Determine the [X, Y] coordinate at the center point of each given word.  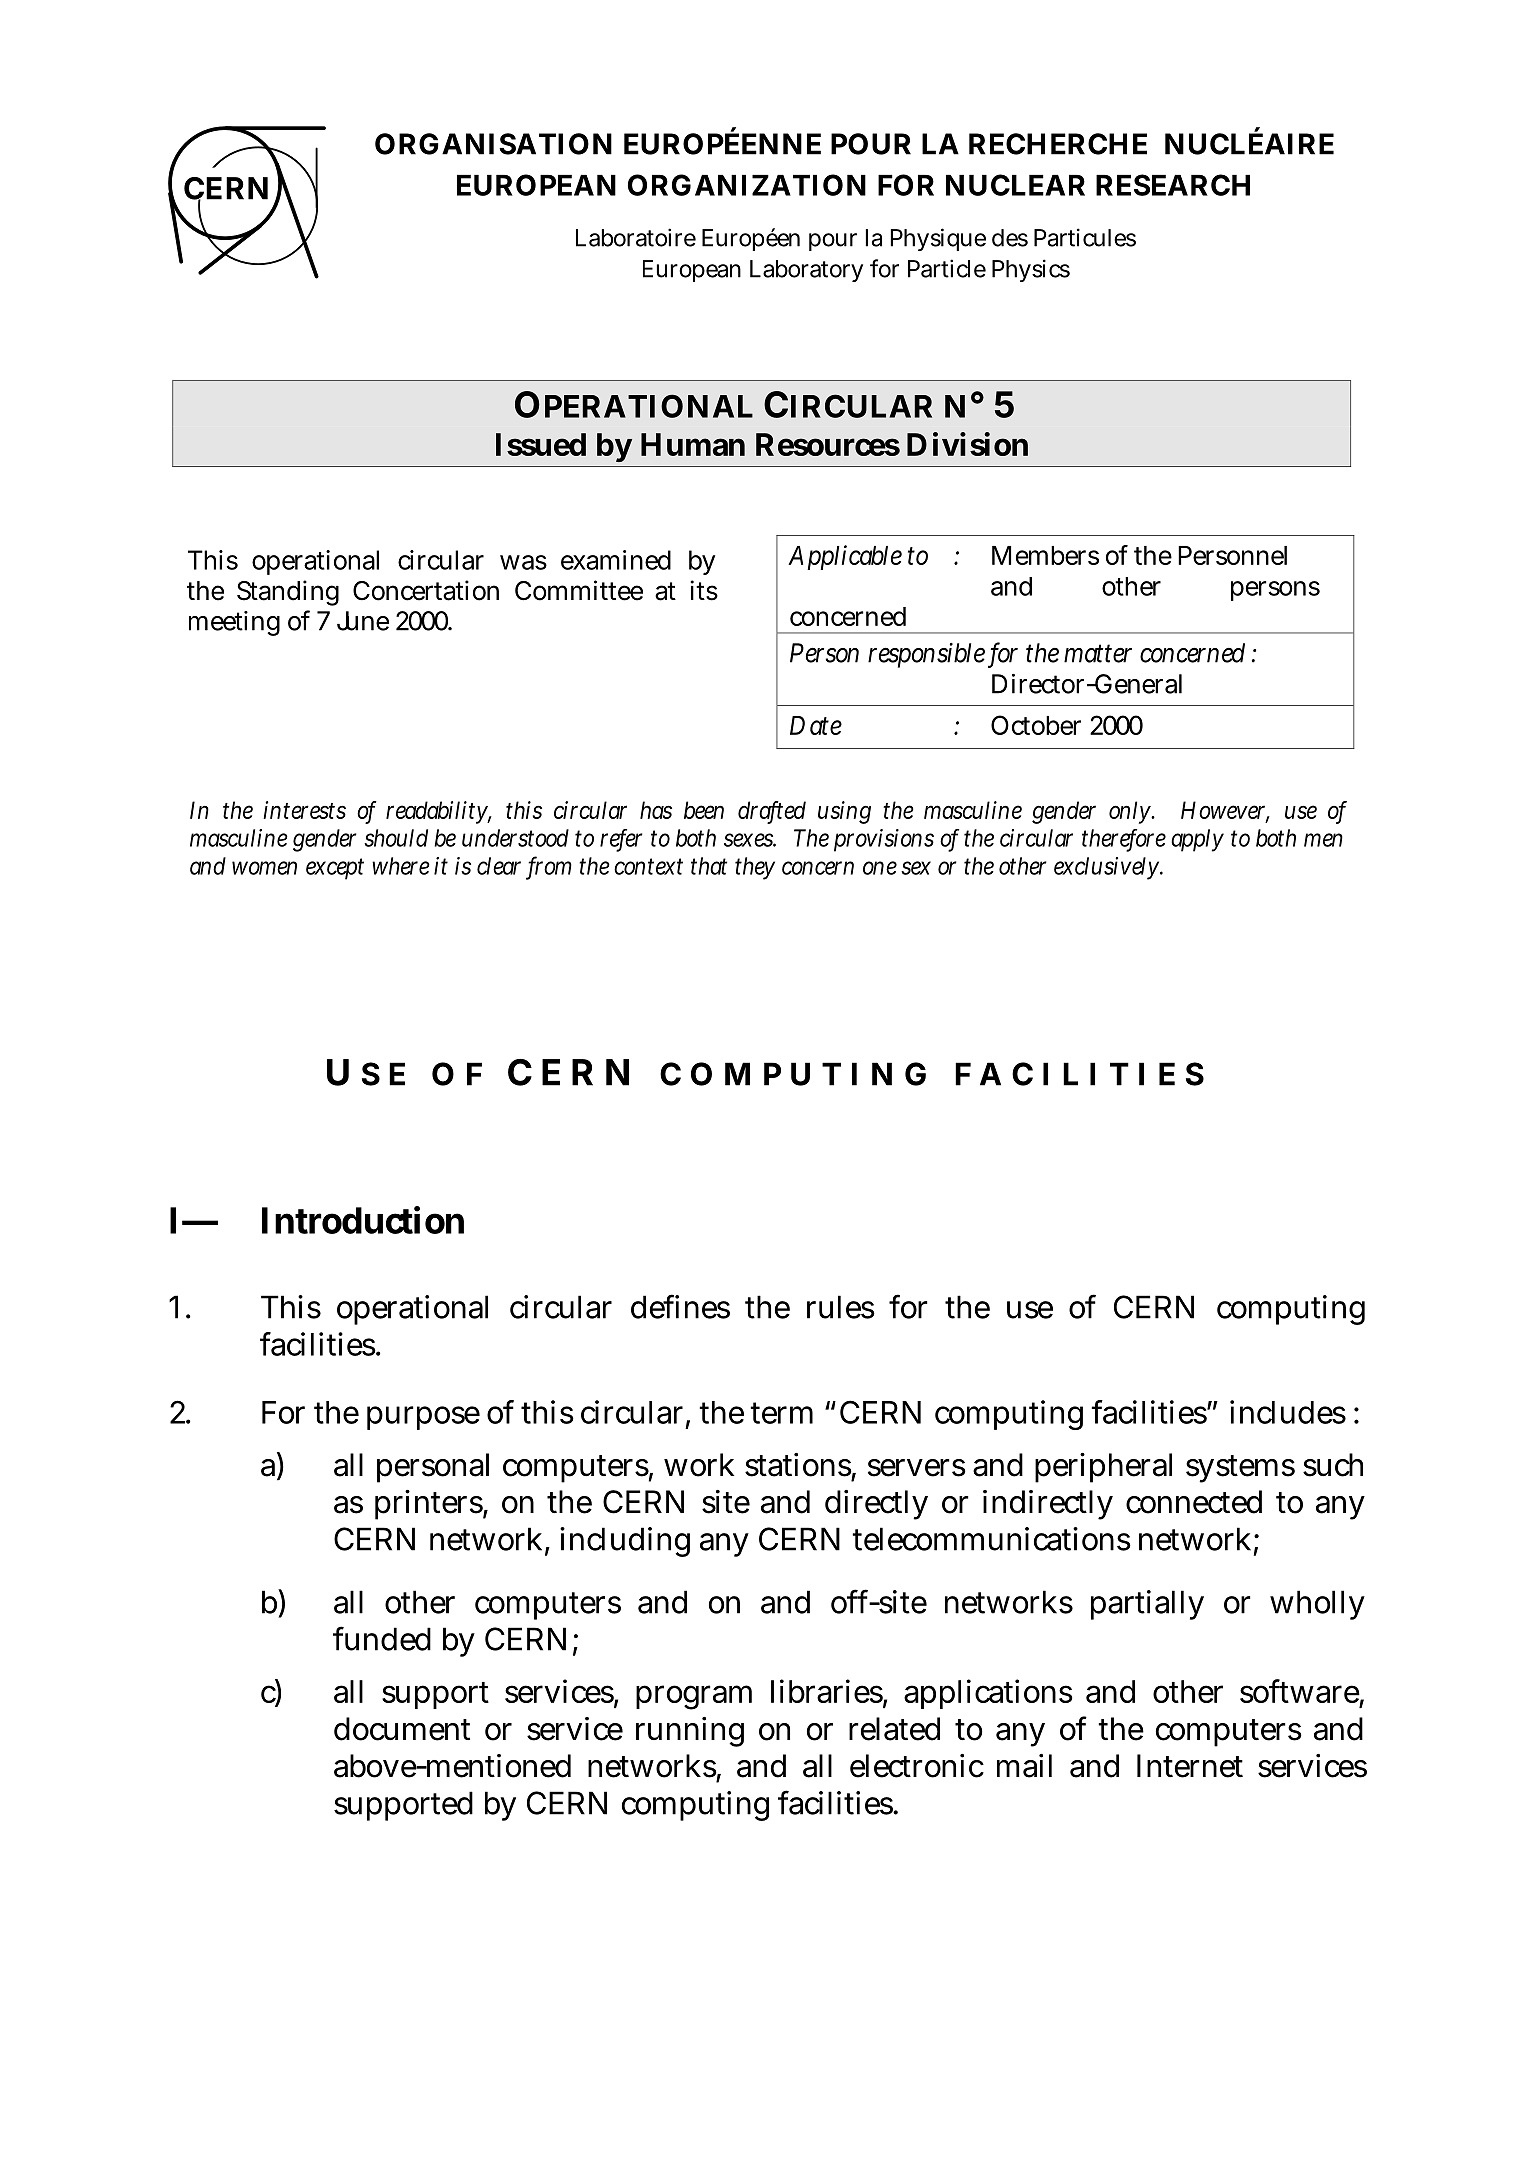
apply [1197, 840]
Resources [828, 444]
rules [841, 1307]
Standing [288, 593]
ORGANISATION [493, 144]
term [781, 1413]
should [396, 838]
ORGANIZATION [747, 185]
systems [1240, 1469]
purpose [423, 1418]
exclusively [1108, 868]
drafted [772, 811]
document [402, 1729]
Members [1045, 555]
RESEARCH [1173, 185]
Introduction [363, 1220]
